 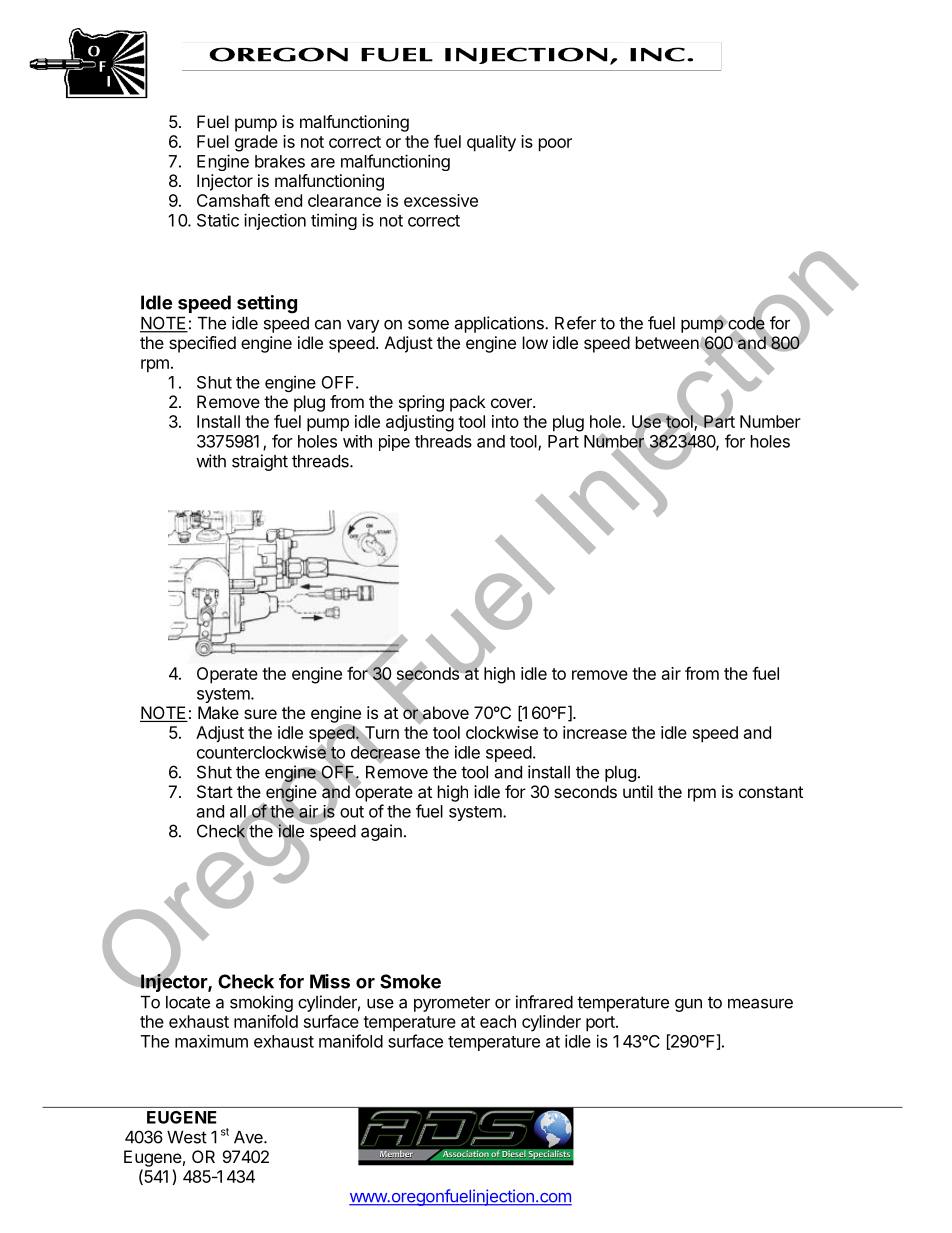 What do you see at coordinates (595, 732) in the screenshot?
I see `increase` at bounding box center [595, 732].
